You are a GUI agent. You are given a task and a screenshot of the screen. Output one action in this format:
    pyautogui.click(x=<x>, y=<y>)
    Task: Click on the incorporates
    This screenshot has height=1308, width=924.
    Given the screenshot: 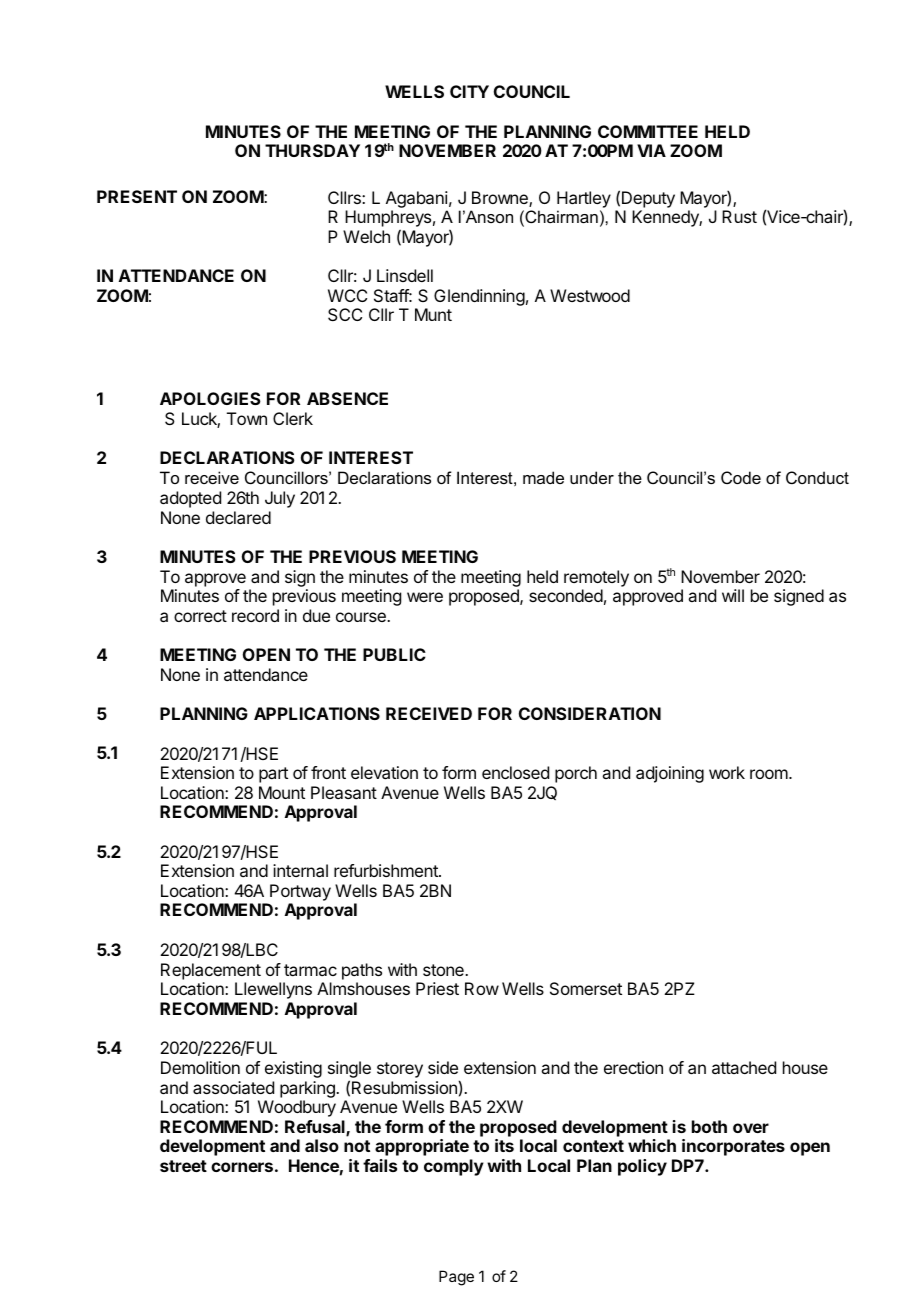 What is the action you would take?
    pyautogui.click(x=733, y=1147)
